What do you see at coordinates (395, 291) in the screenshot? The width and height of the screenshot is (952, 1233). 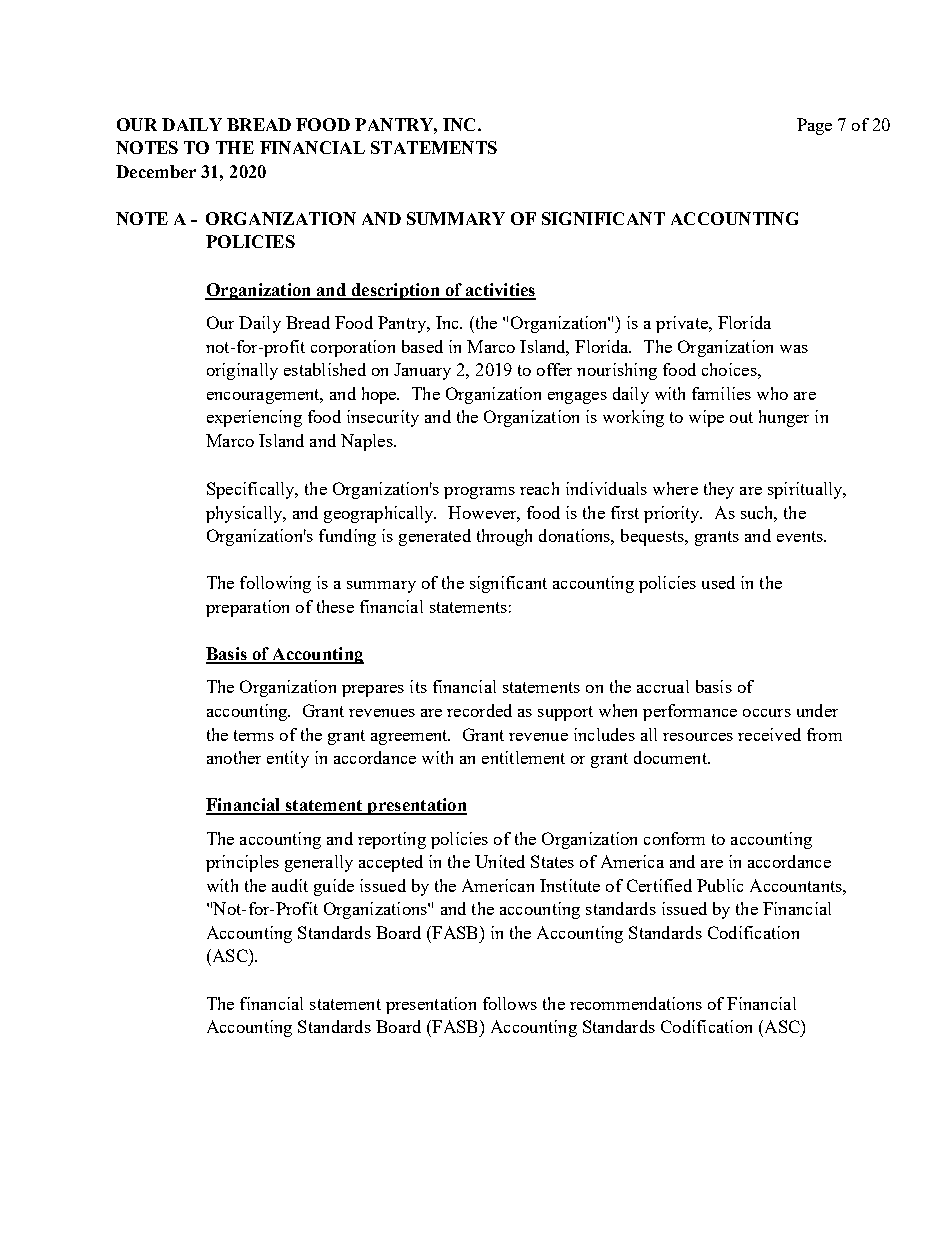 I see `description` at bounding box center [395, 291].
